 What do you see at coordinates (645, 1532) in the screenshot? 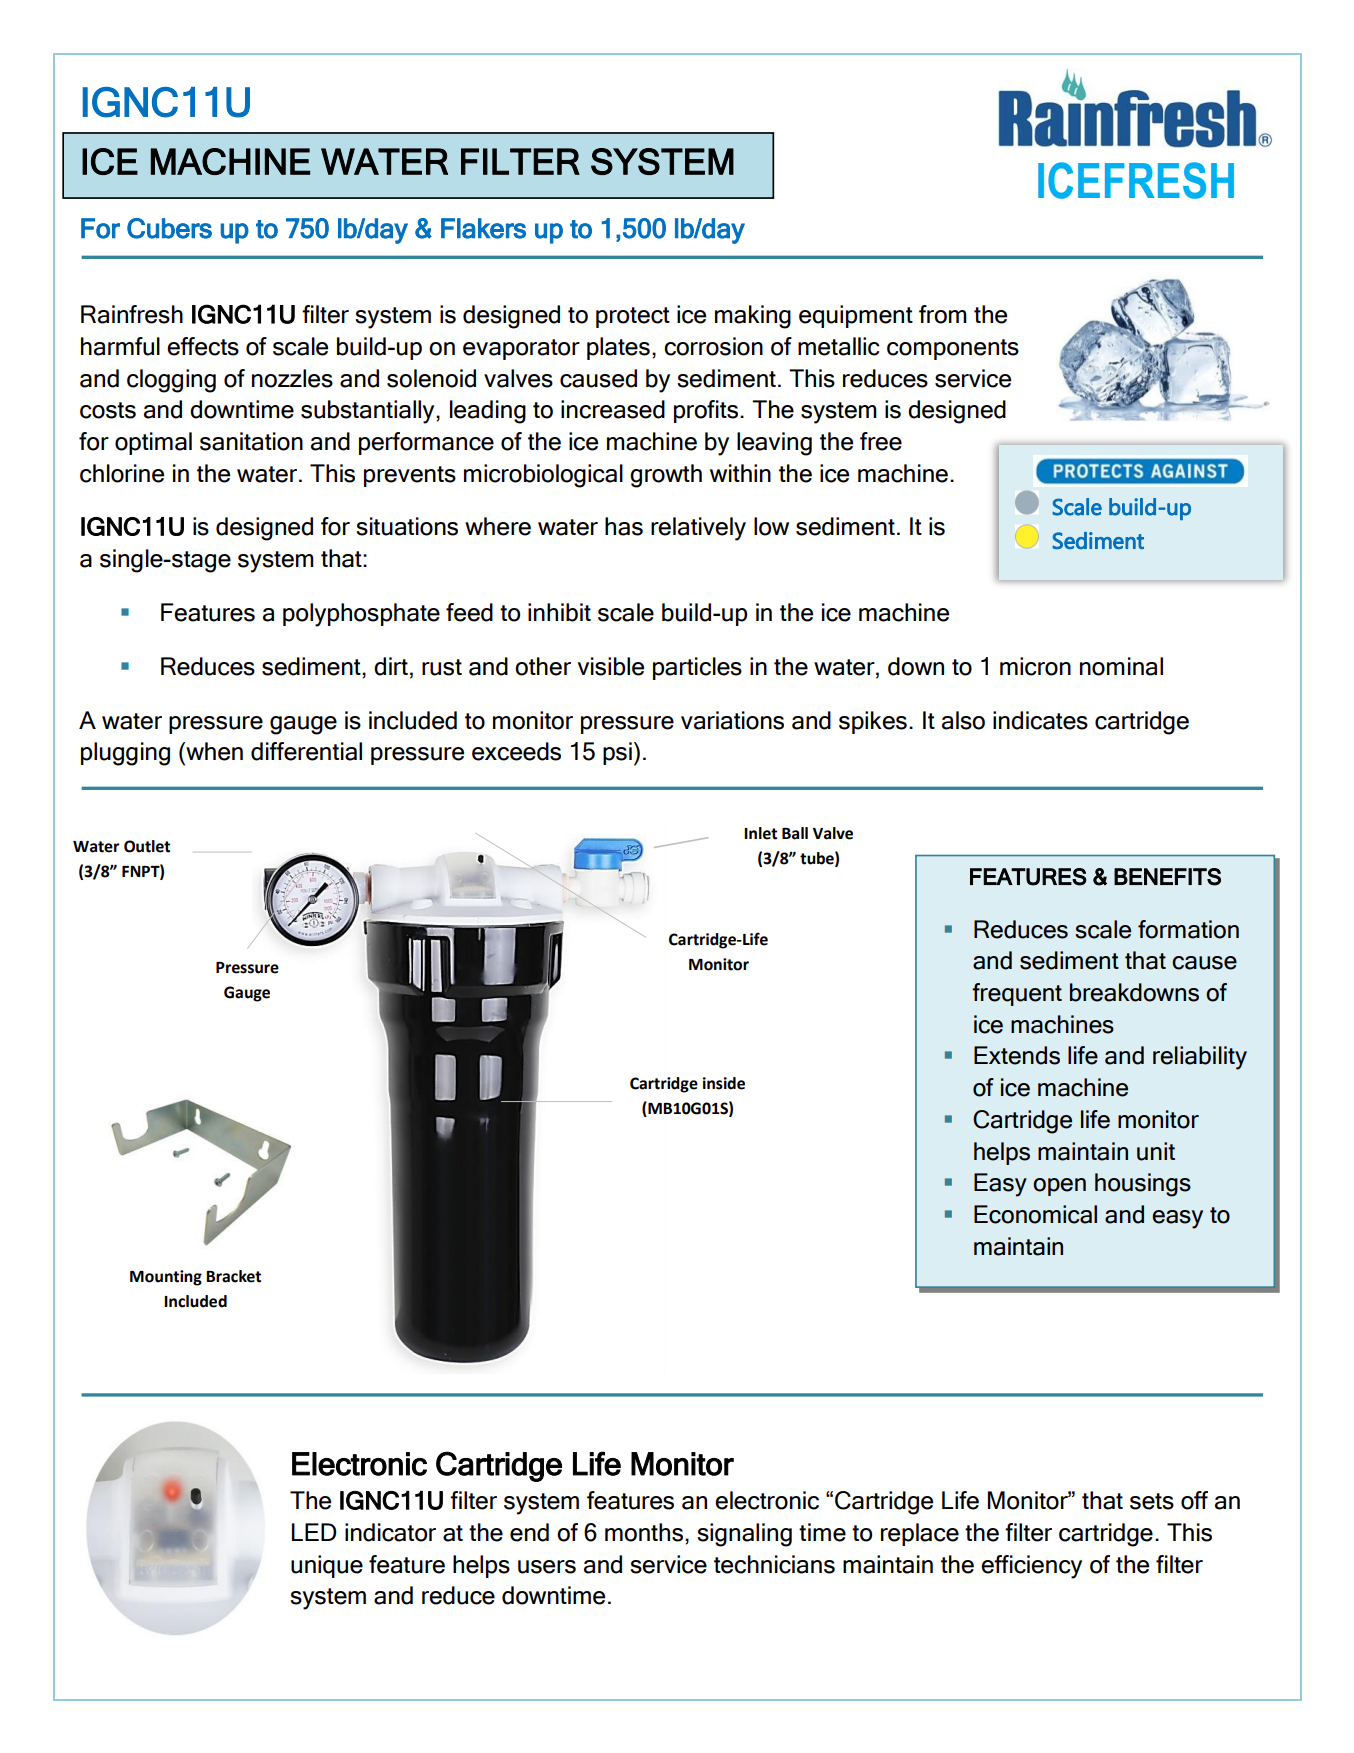
I see `months` at bounding box center [645, 1532].
